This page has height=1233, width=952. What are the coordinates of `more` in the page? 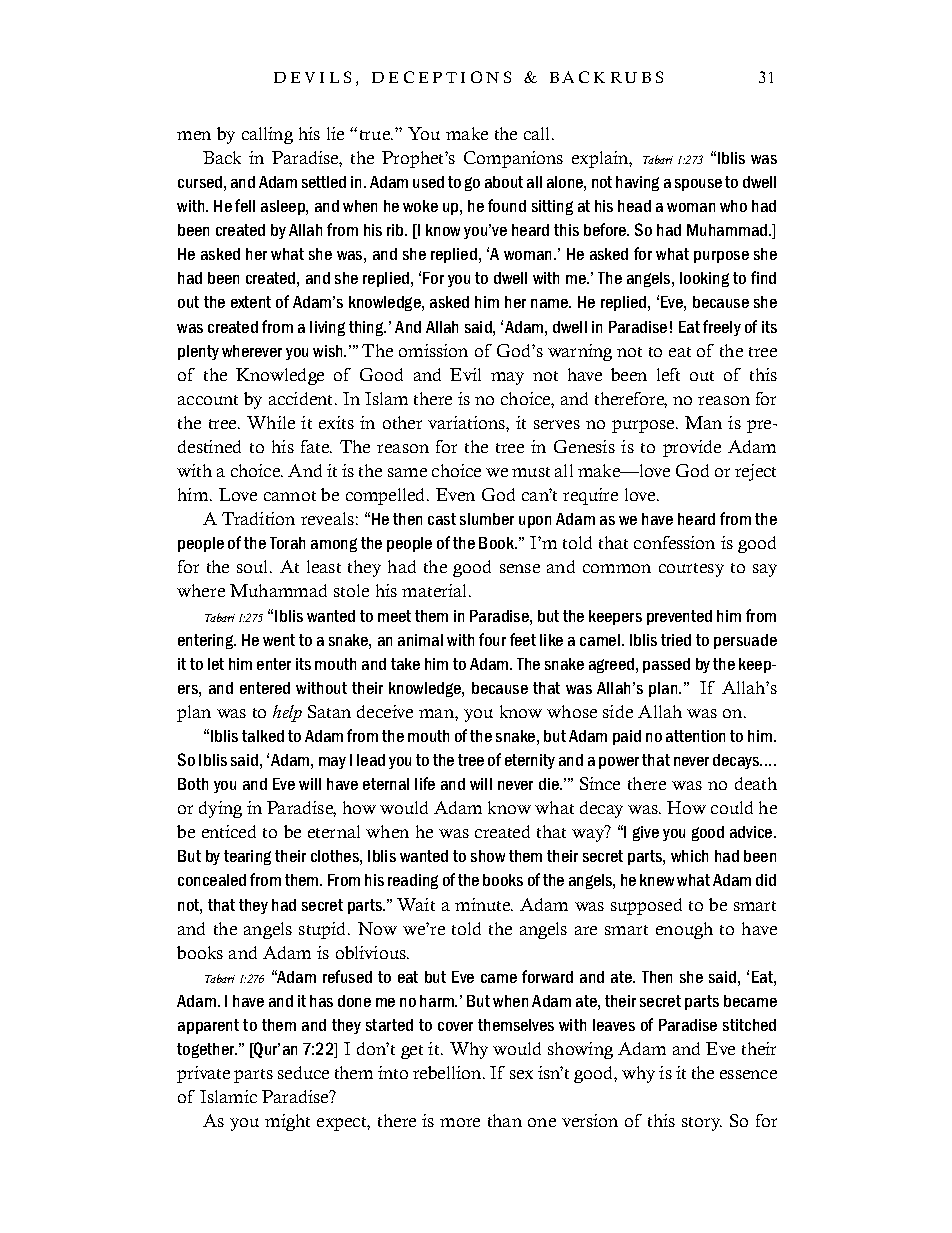 It's located at (460, 1122).
